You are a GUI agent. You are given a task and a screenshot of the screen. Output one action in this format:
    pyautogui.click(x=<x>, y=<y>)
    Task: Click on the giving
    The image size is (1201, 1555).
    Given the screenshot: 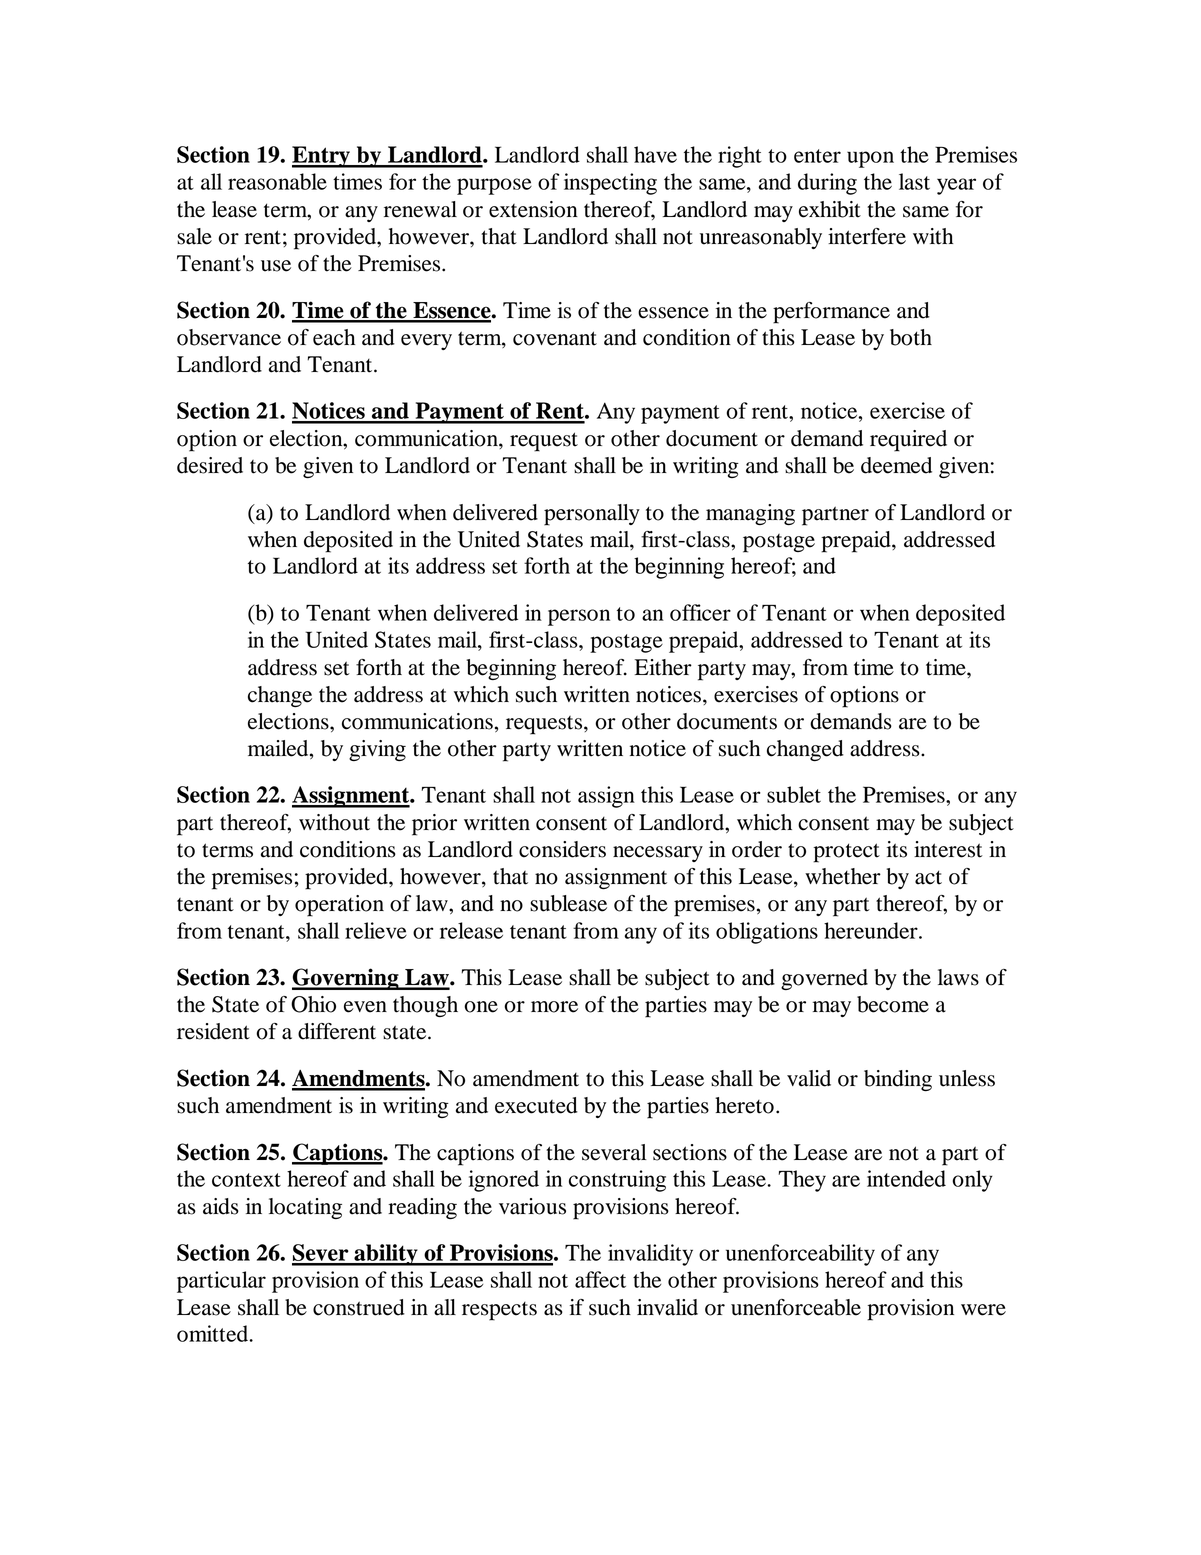 What is the action you would take?
    pyautogui.click(x=377, y=750)
